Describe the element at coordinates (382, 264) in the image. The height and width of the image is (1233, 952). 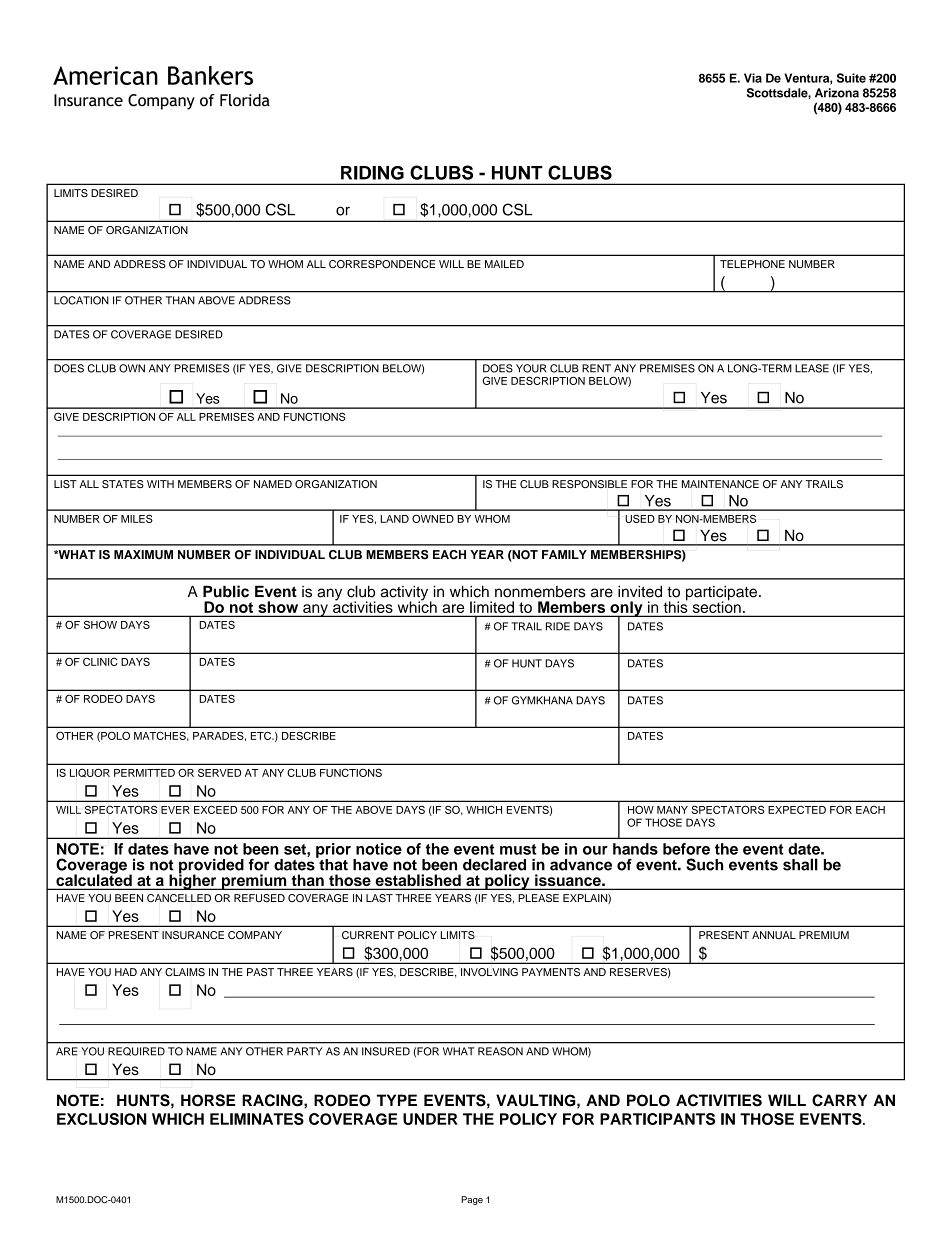
I see `CORRESPONDENCE` at that location.
